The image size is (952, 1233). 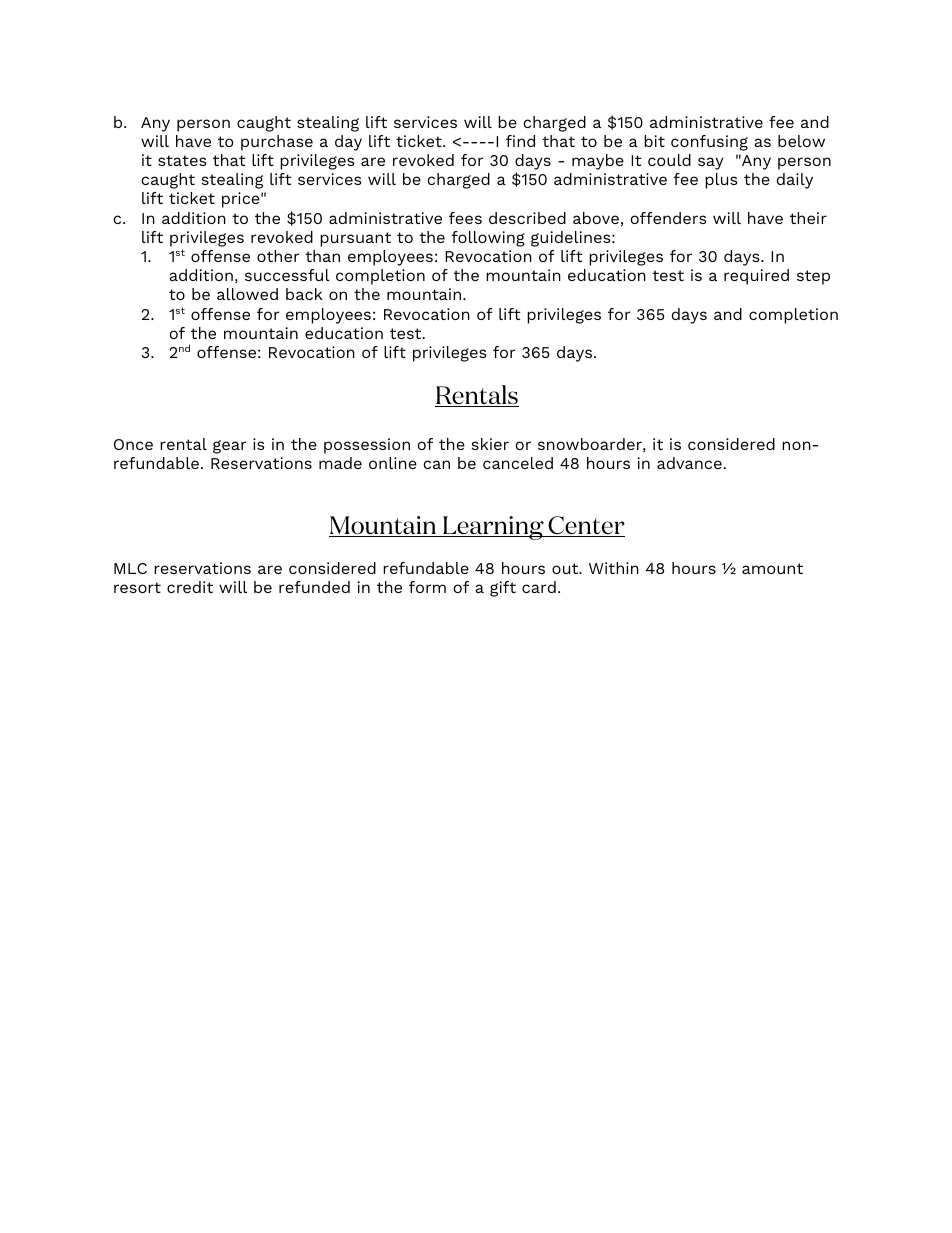 What do you see at coordinates (711, 163) in the screenshot?
I see `say` at bounding box center [711, 163].
